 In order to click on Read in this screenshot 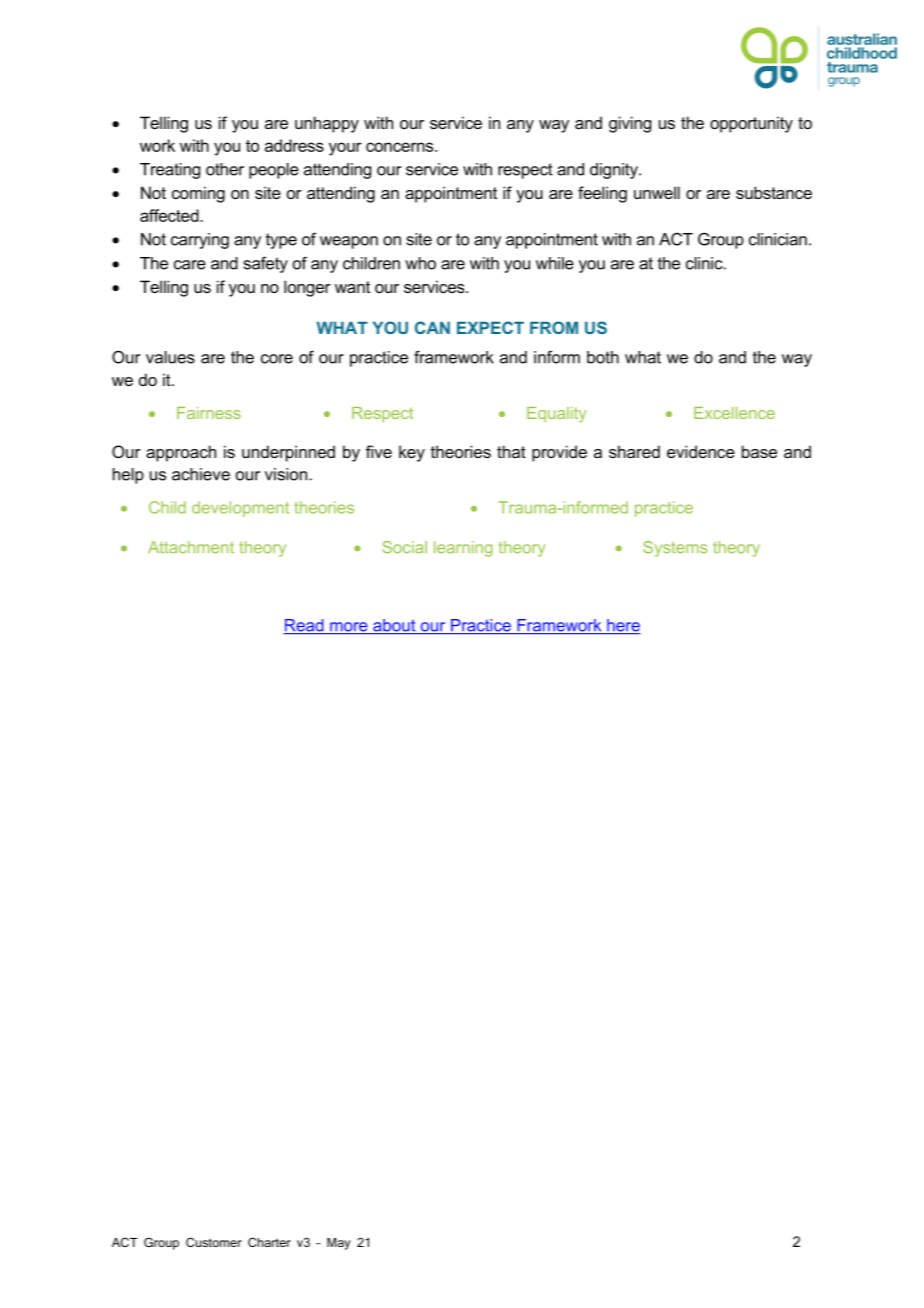, I will do `click(304, 626)`.
